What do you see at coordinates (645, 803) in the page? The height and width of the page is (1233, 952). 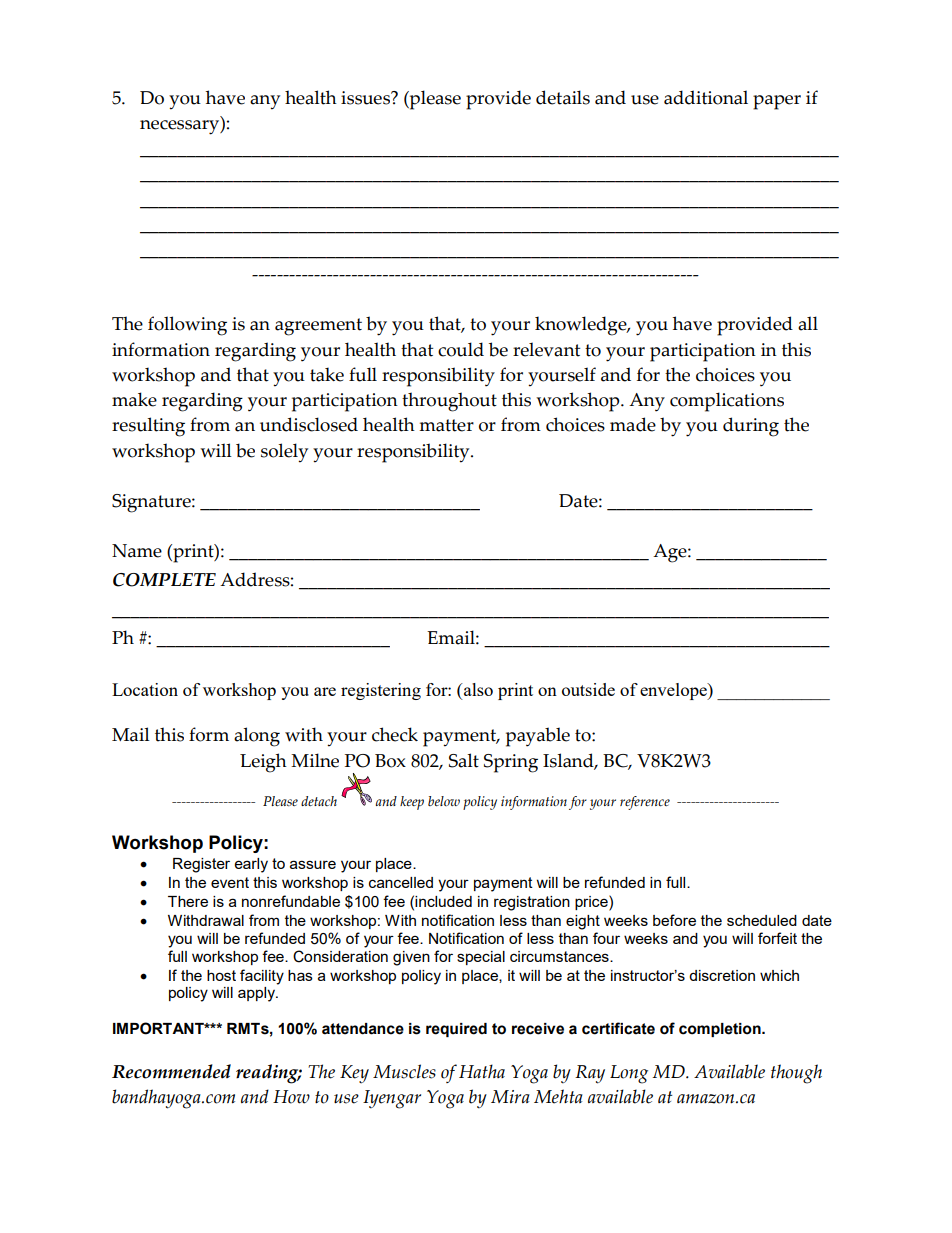 I see `reference` at bounding box center [645, 803].
